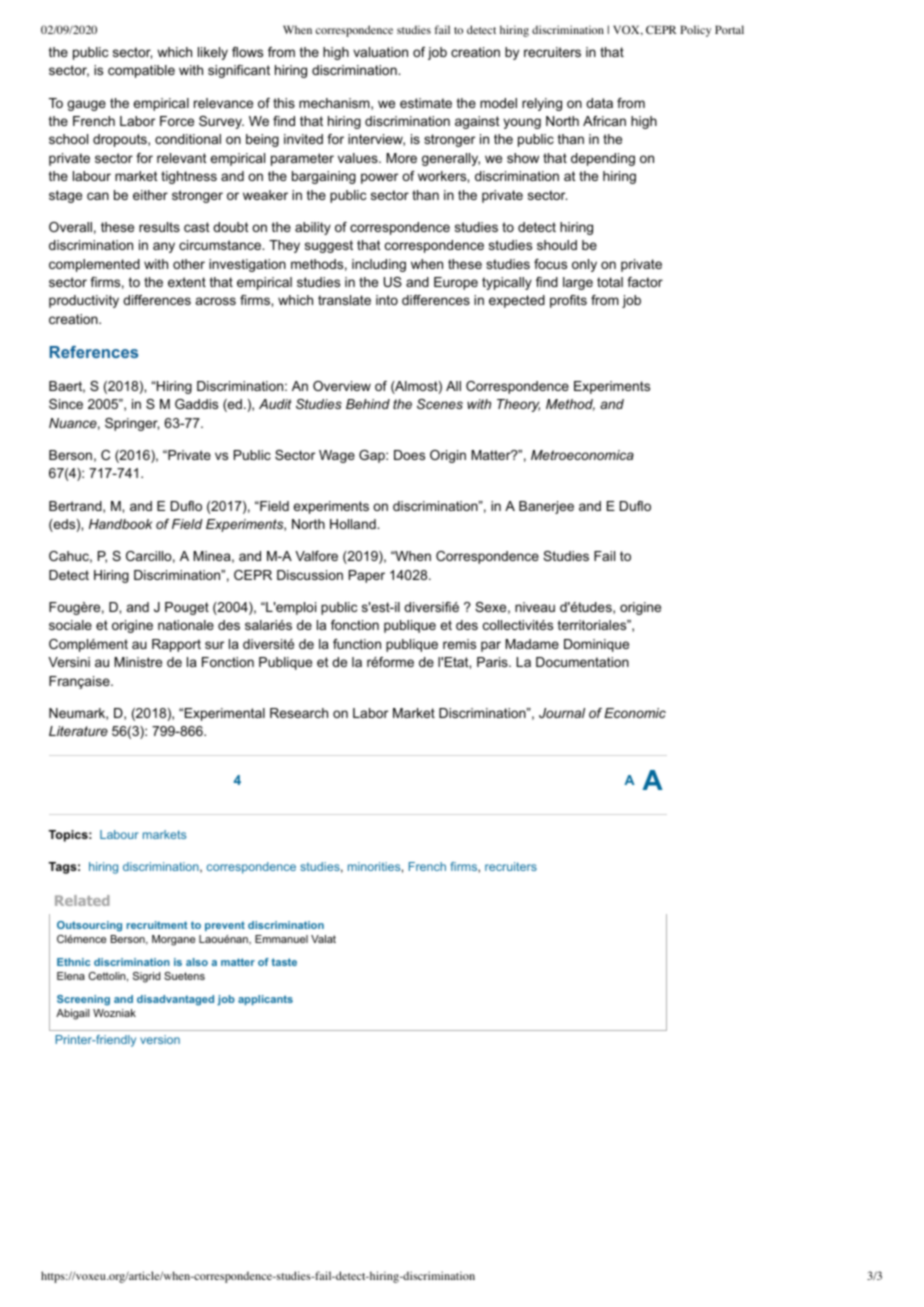 The image size is (924, 1307). I want to click on function, so click(357, 644).
